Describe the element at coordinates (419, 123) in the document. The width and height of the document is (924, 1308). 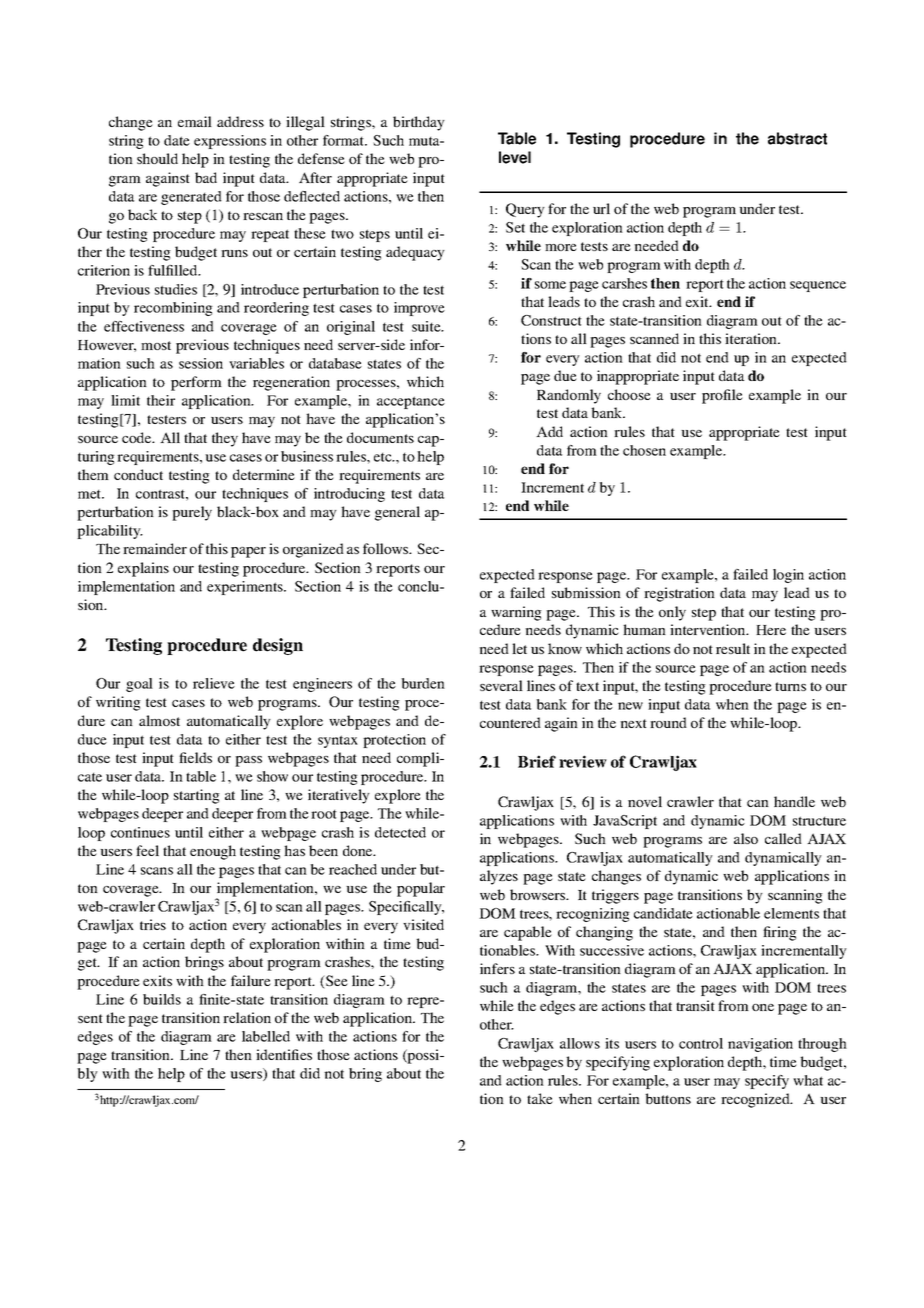
I see `birthday` at that location.
